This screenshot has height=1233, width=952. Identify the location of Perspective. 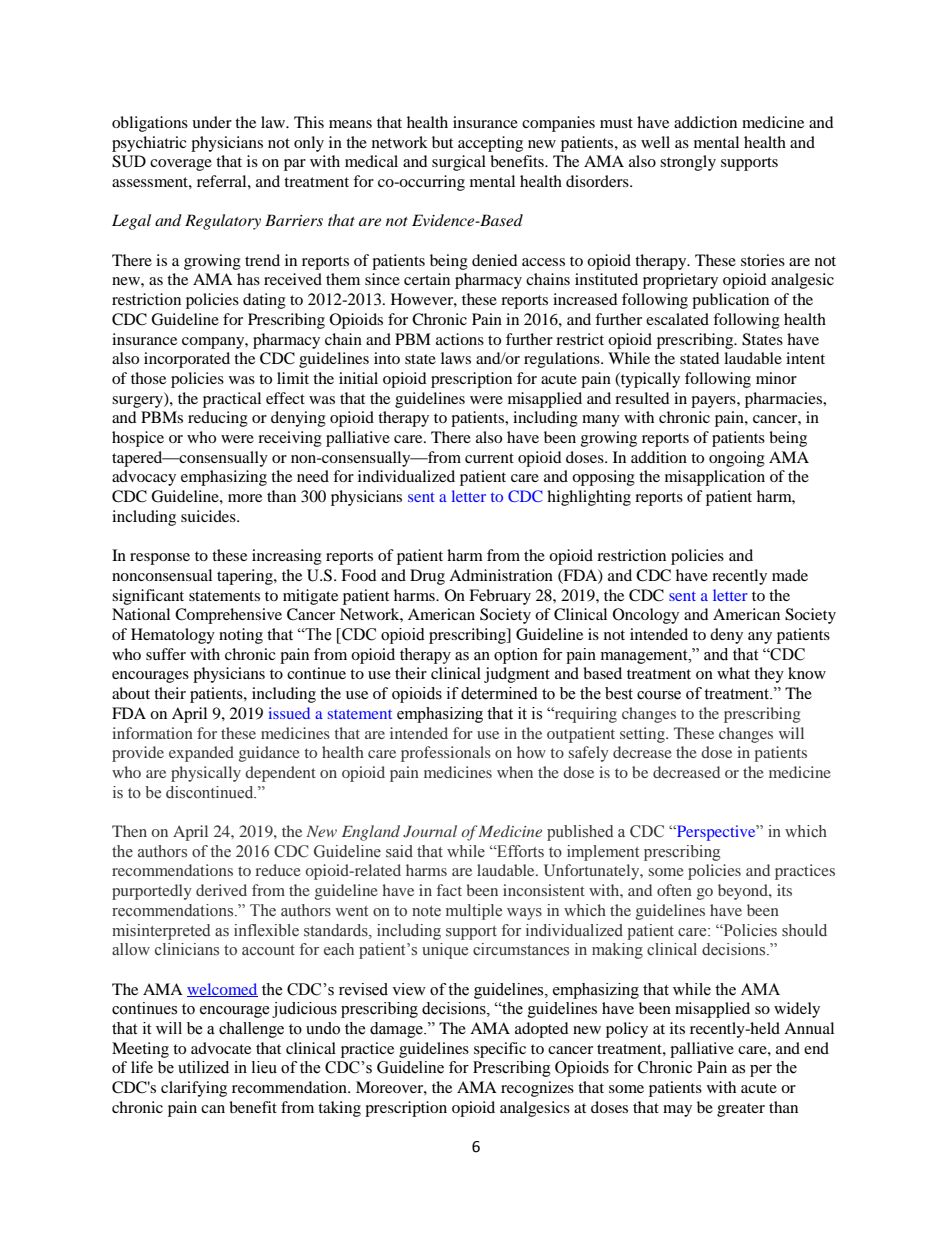
(716, 833).
